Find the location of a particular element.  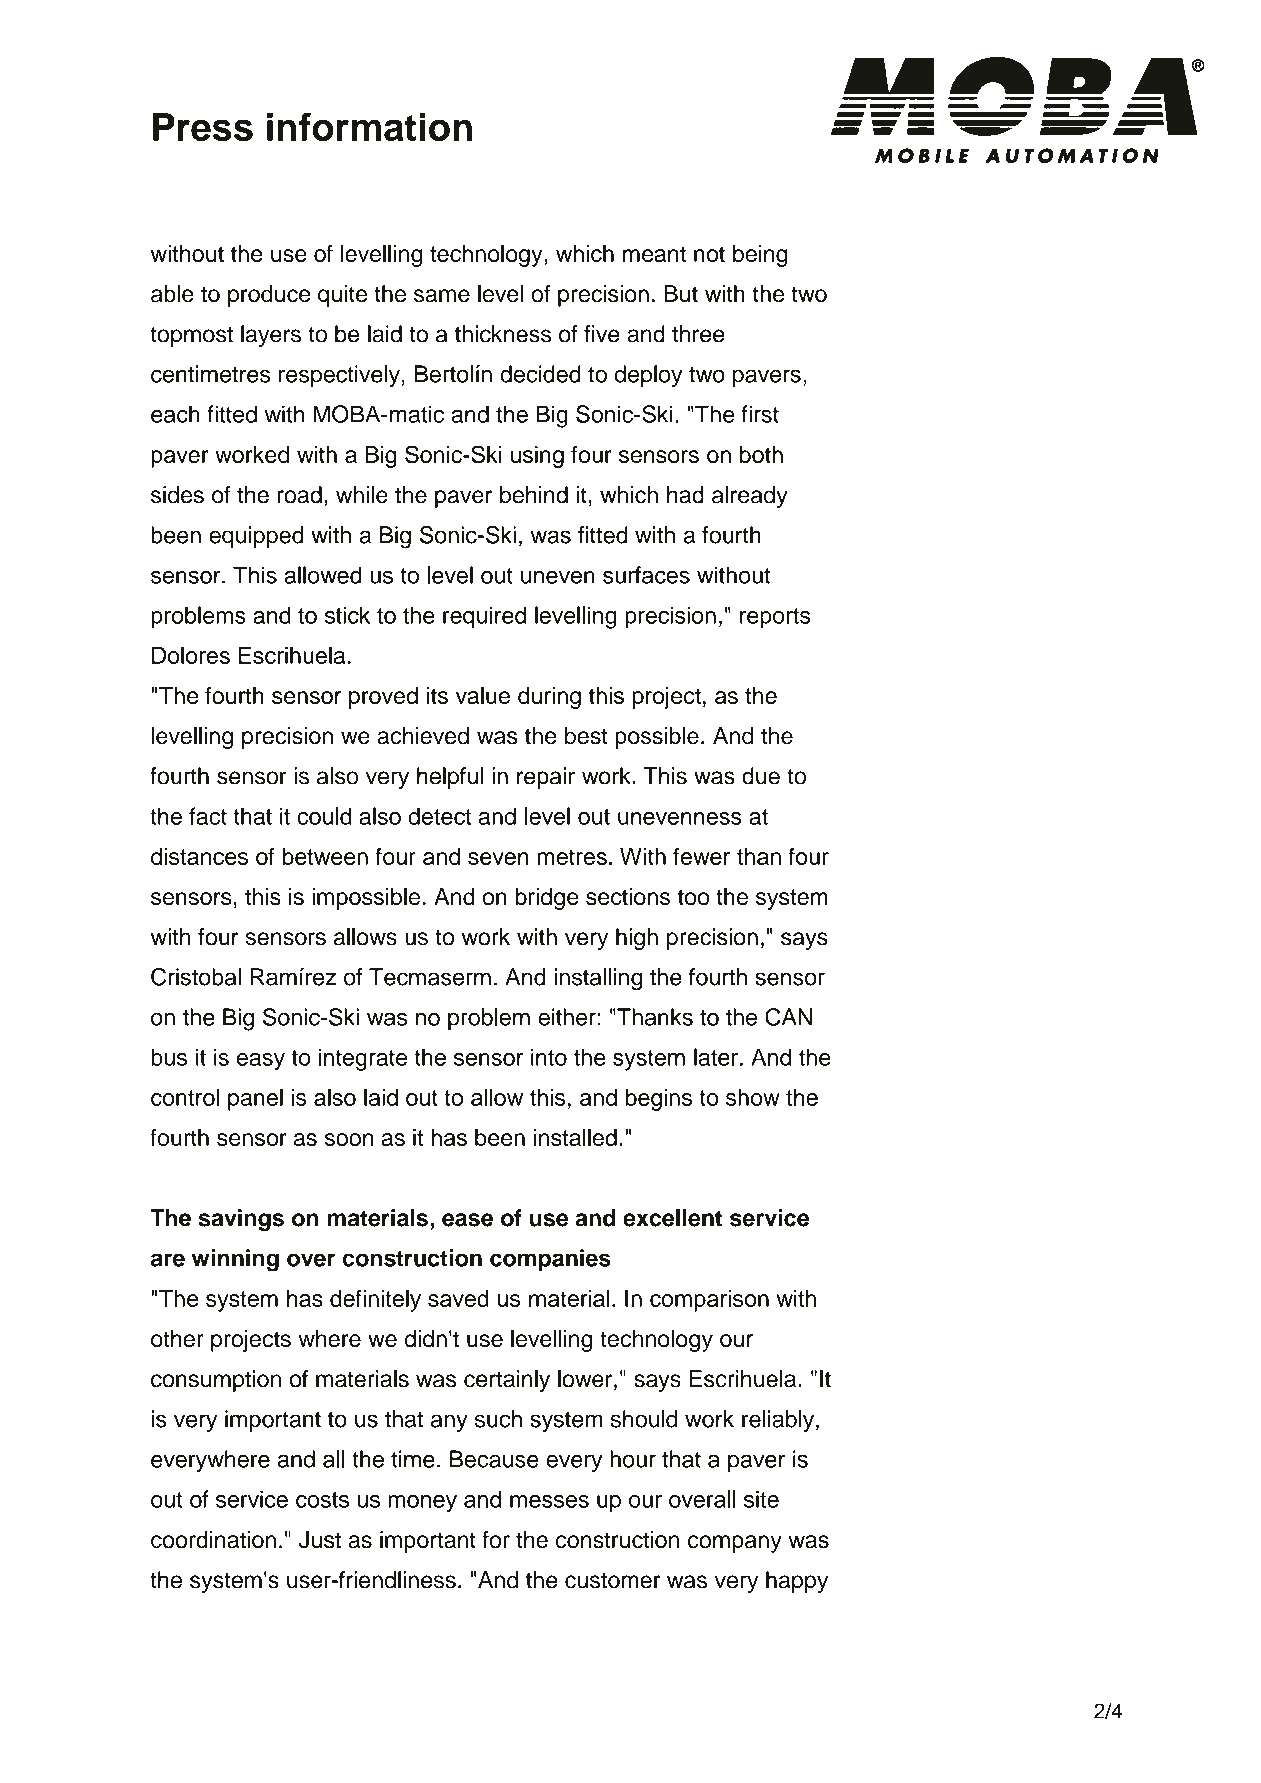

panel is located at coordinates (255, 1099).
